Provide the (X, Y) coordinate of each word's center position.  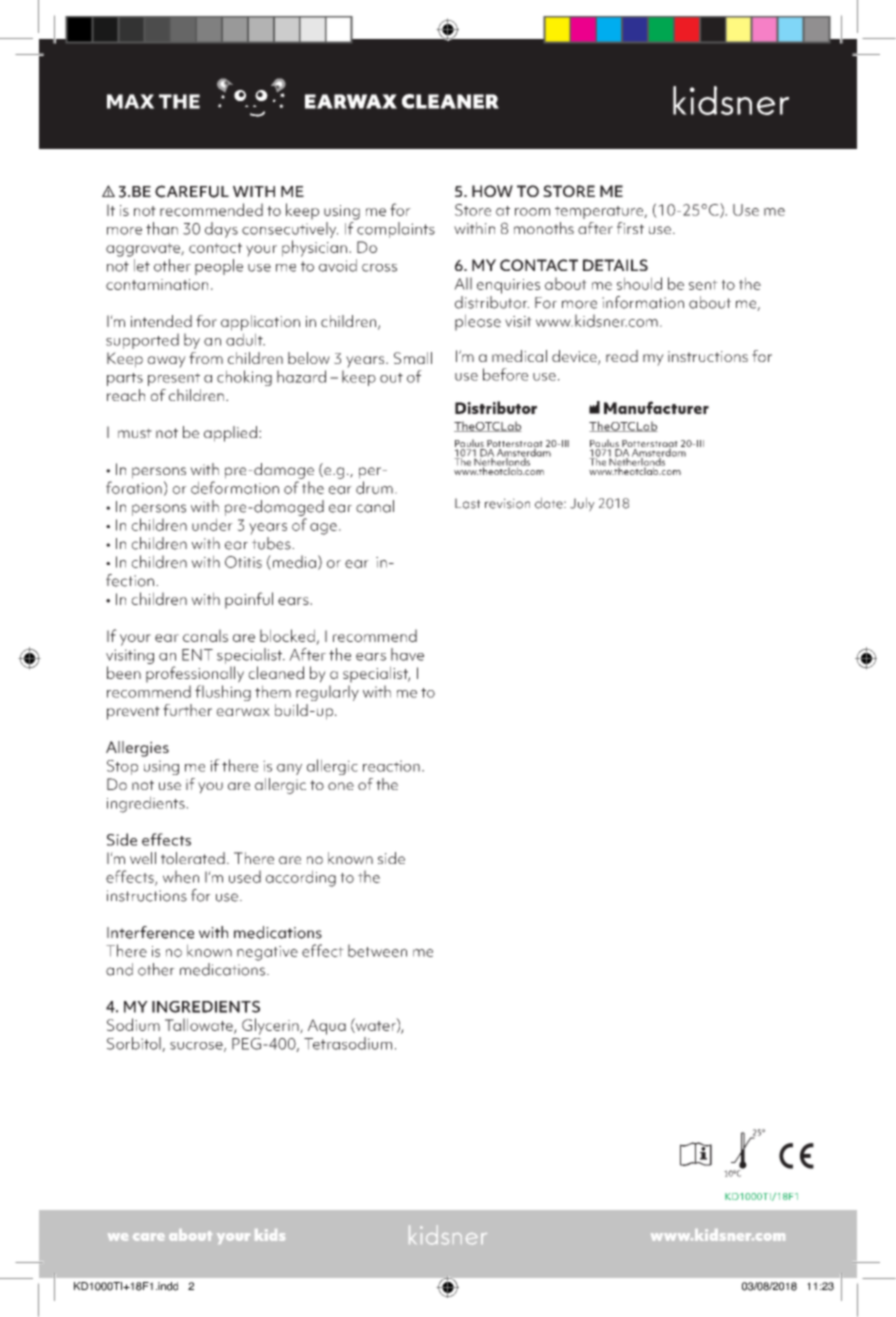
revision (507, 503)
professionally (195, 674)
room (532, 212)
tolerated (193, 858)
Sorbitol (135, 1044)
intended (161, 321)
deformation (235, 487)
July (582, 504)
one (341, 786)
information (643, 302)
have (407, 654)
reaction (391, 766)
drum (374, 487)
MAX (130, 101)
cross (379, 268)
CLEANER (450, 101)
